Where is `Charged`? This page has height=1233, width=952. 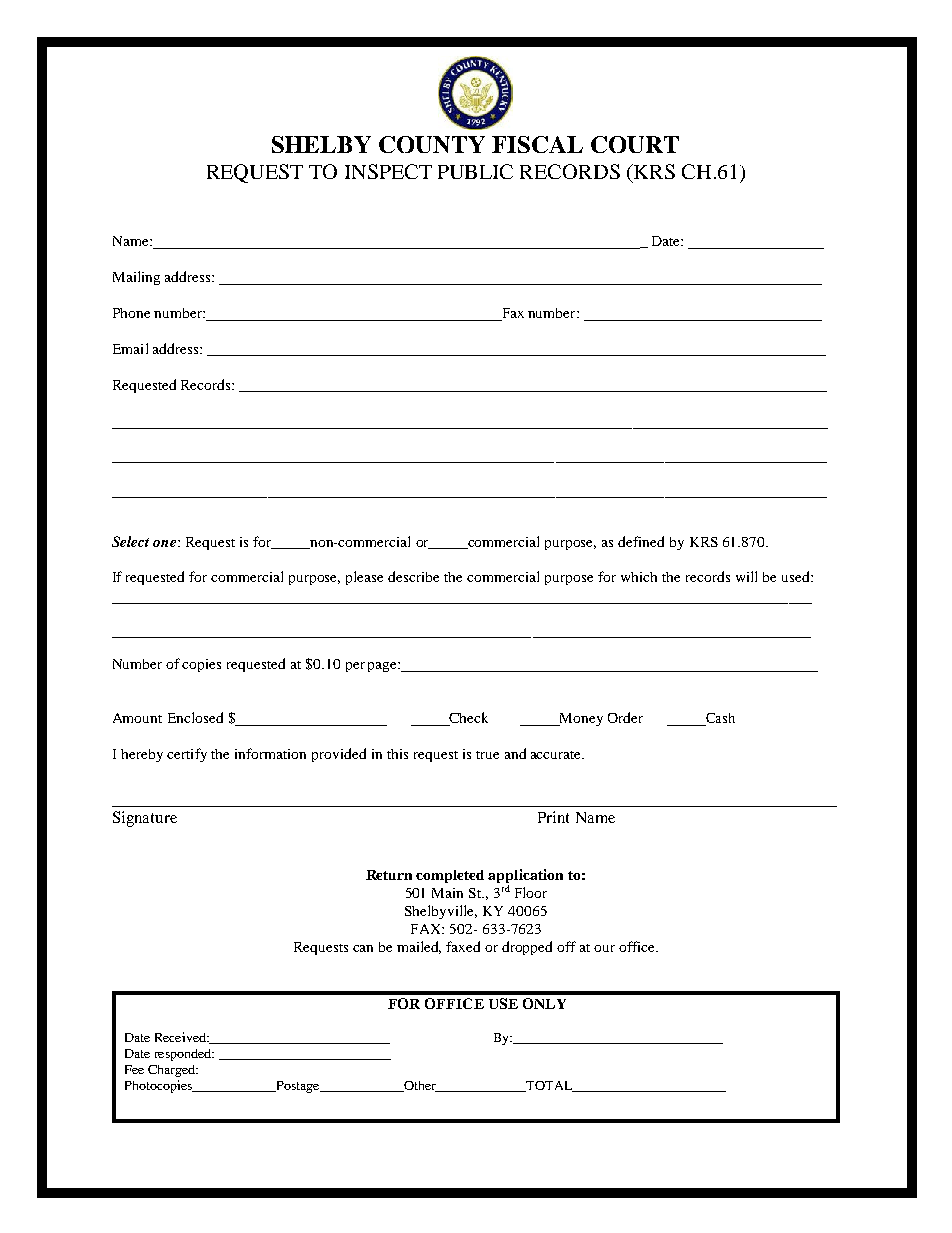 Charged is located at coordinates (172, 1071).
